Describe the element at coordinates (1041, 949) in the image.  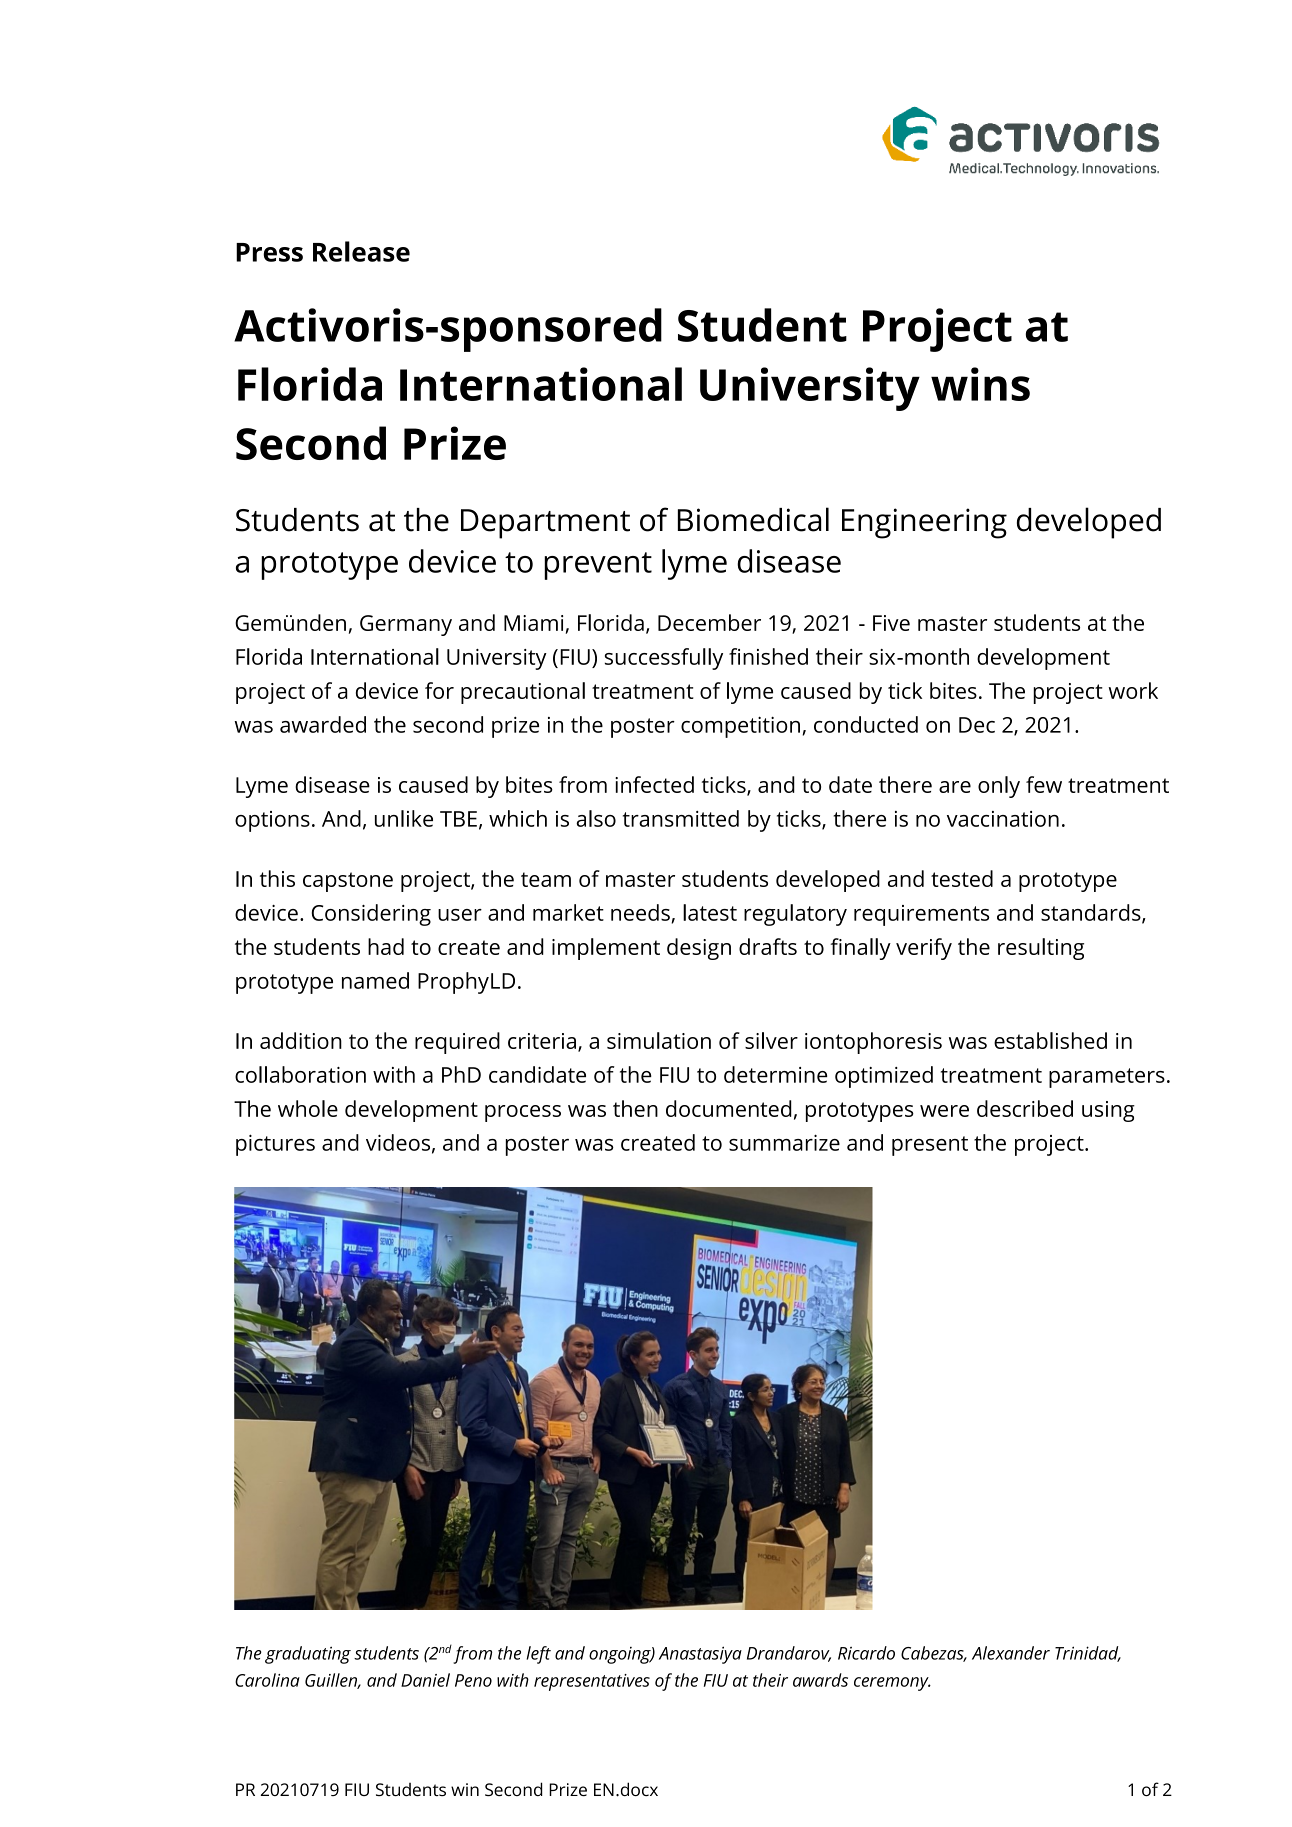
I see `resulting` at that location.
